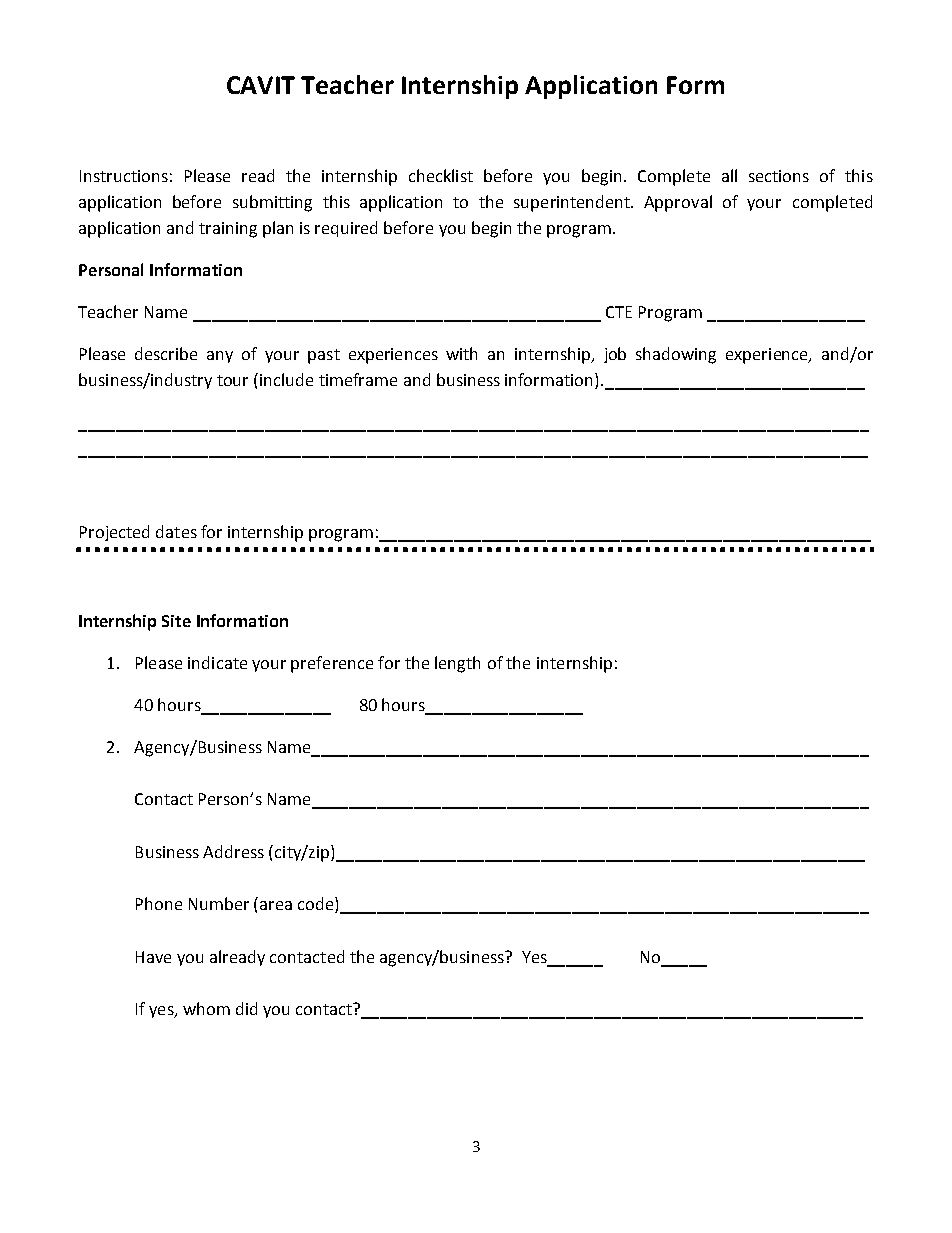 Image resolution: width=952 pixels, height=1233 pixels. I want to click on shadowing, so click(676, 355).
